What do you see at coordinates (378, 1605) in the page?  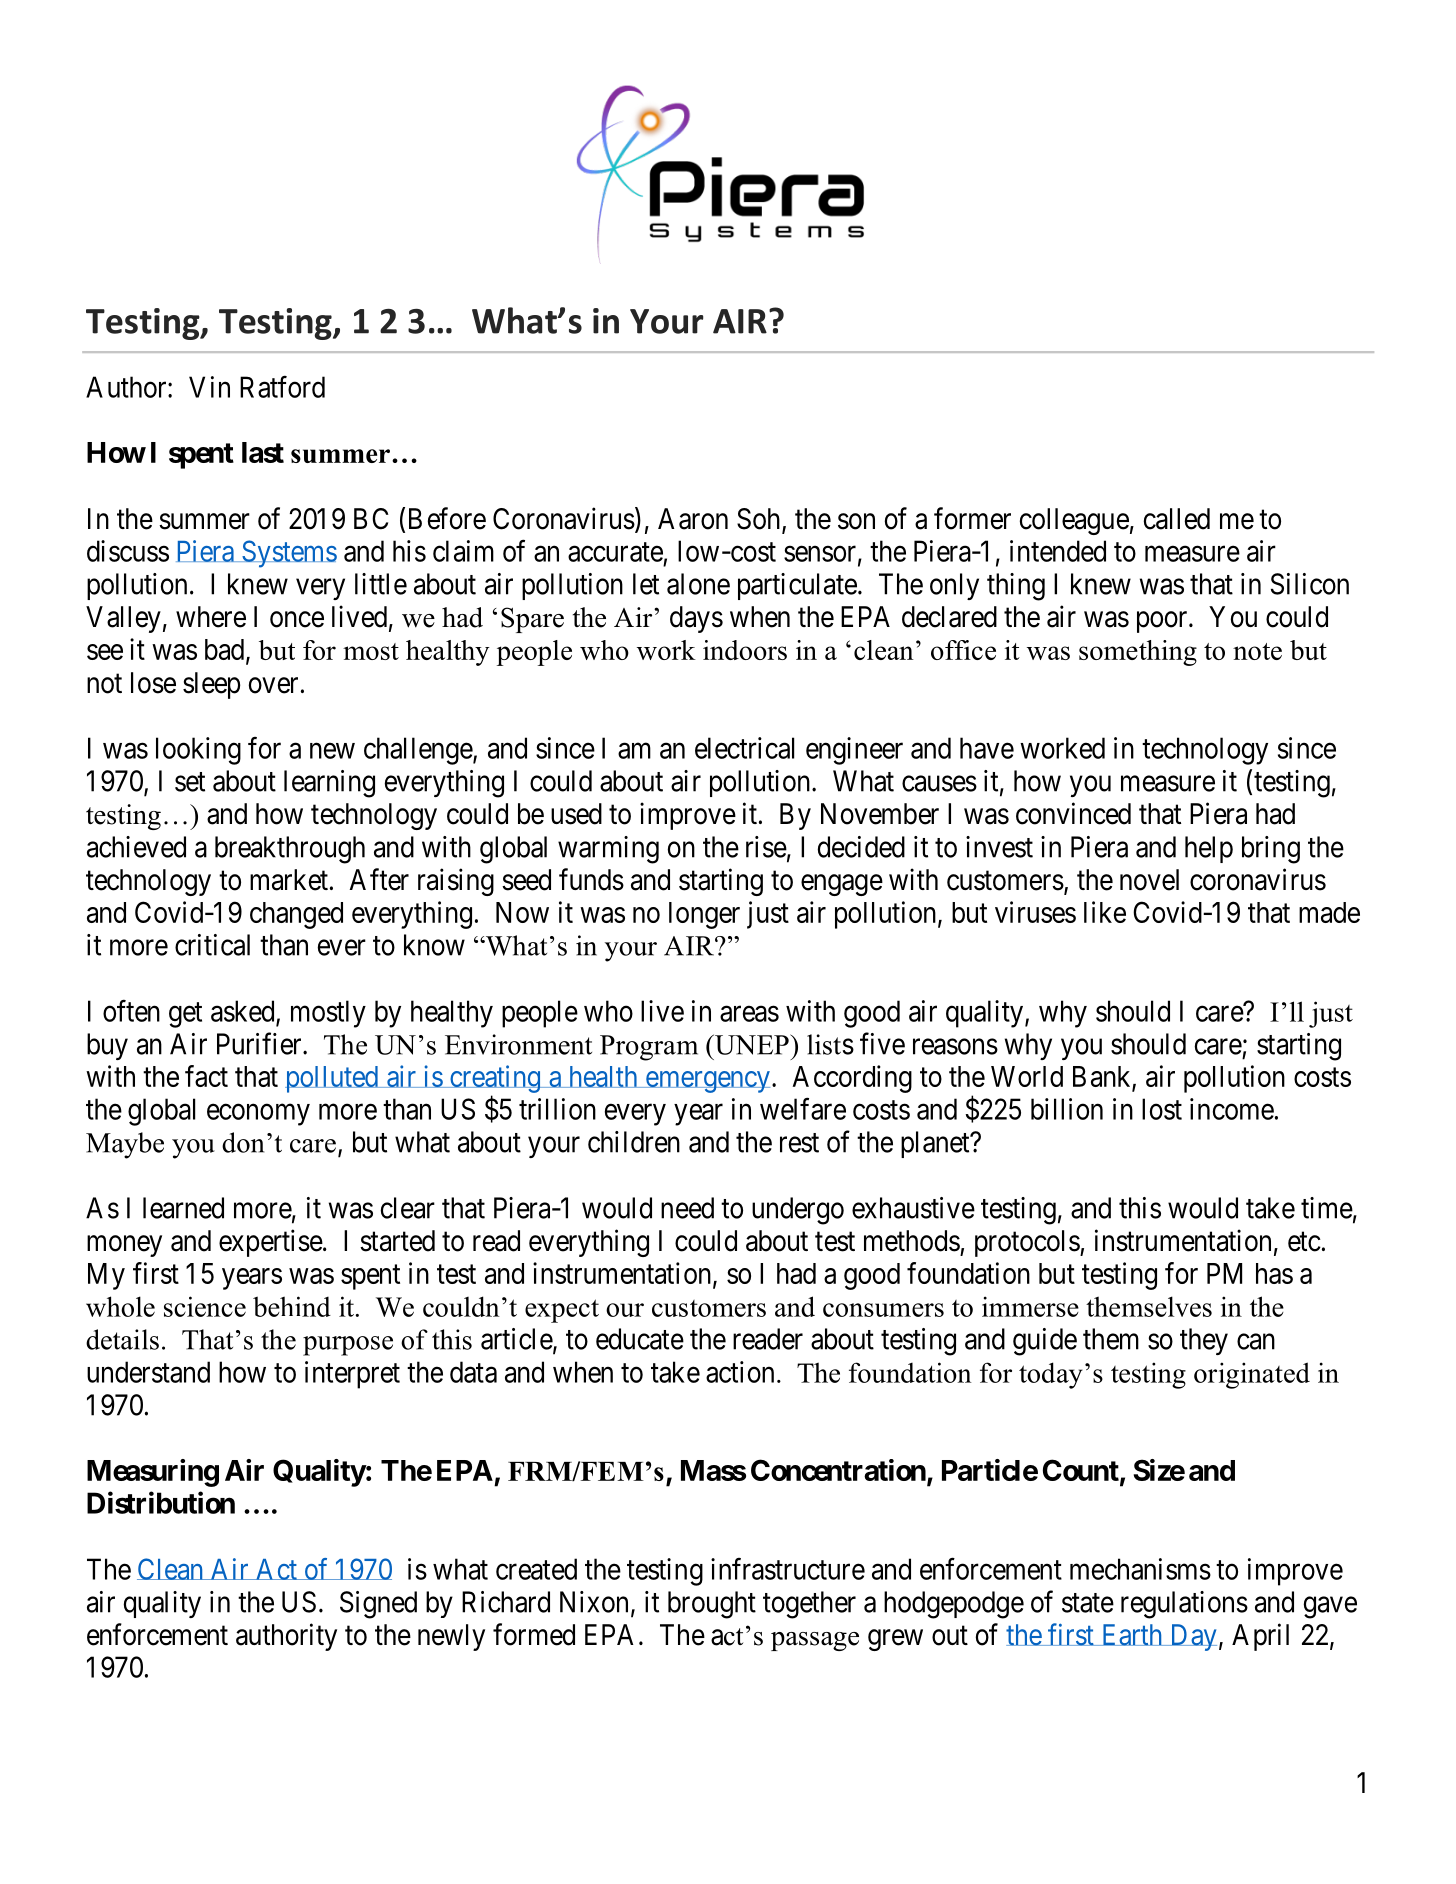 I see `Signed` at bounding box center [378, 1605].
